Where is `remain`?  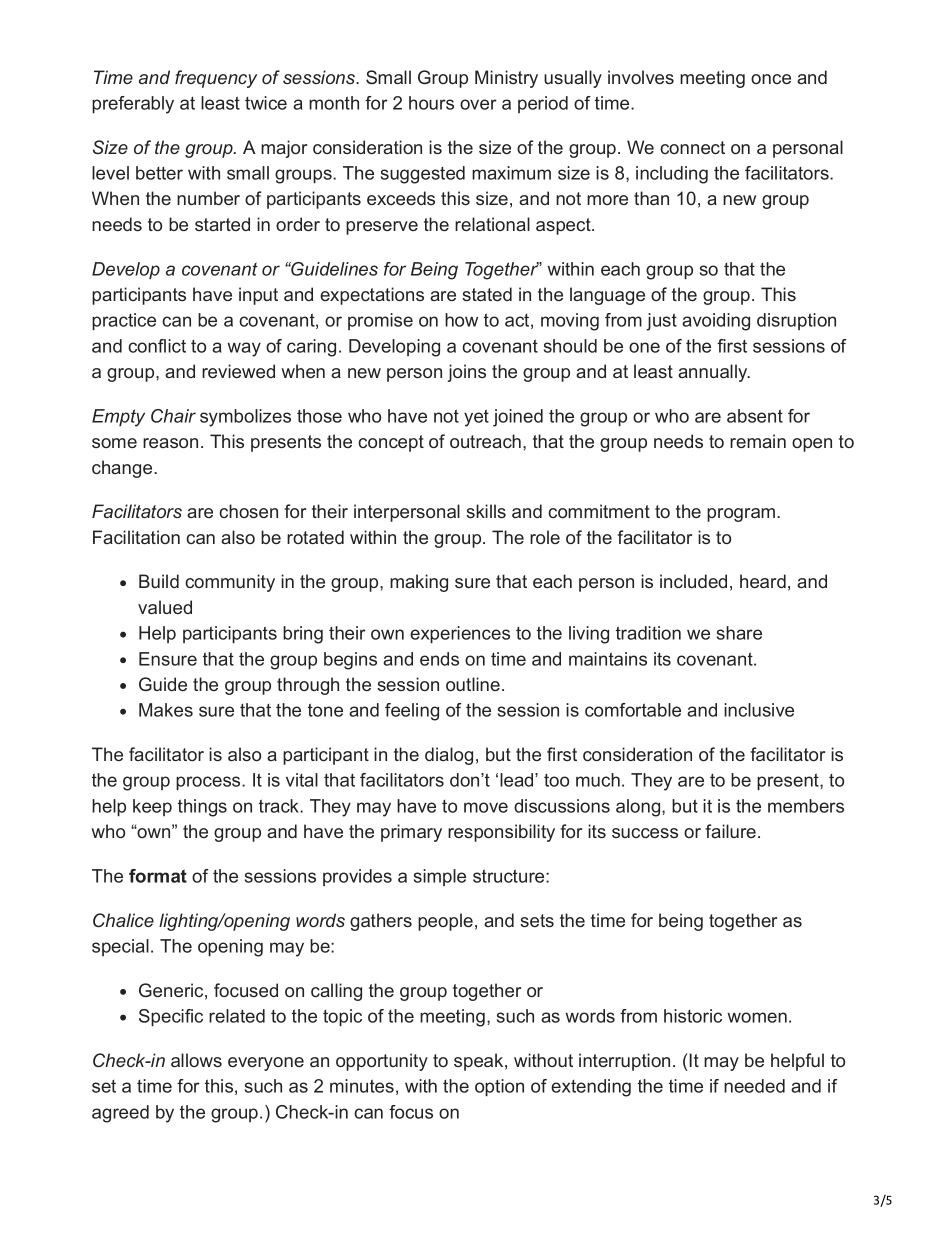
remain is located at coordinates (758, 441).
